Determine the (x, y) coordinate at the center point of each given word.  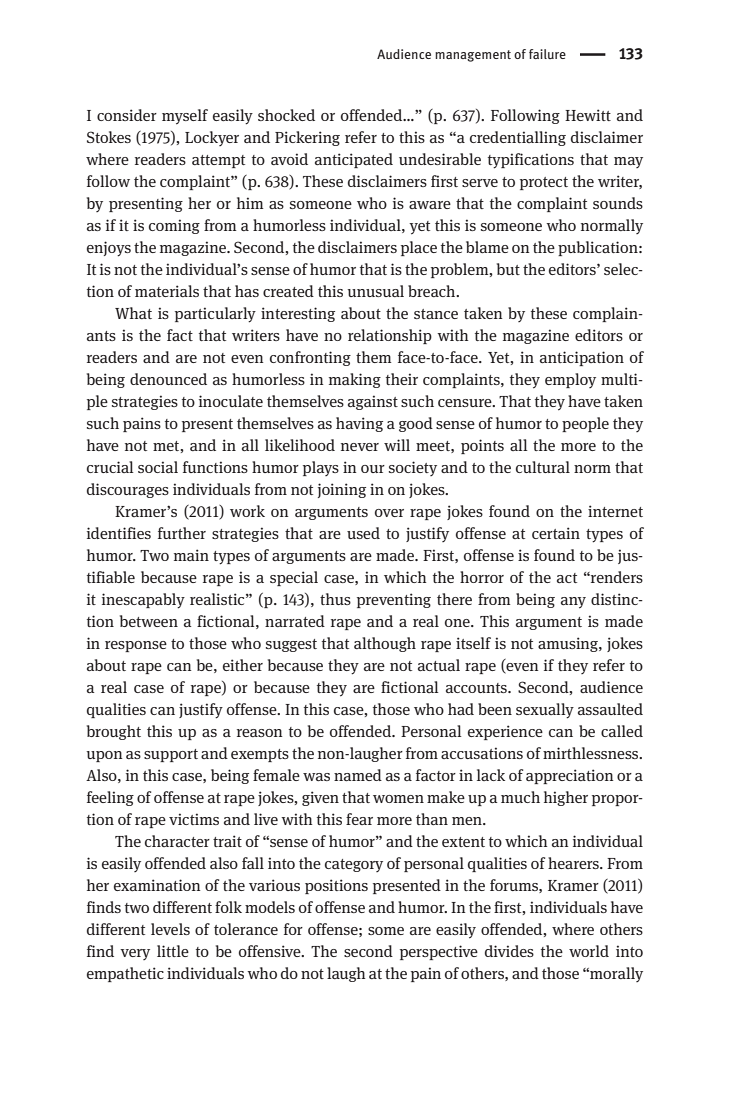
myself (185, 117)
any (573, 603)
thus (335, 599)
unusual (376, 291)
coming (174, 226)
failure (547, 54)
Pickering (307, 138)
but (508, 269)
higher (566, 798)
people (585, 424)
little (173, 951)
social (158, 467)
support (171, 755)
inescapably (143, 601)
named (358, 775)
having (359, 424)
